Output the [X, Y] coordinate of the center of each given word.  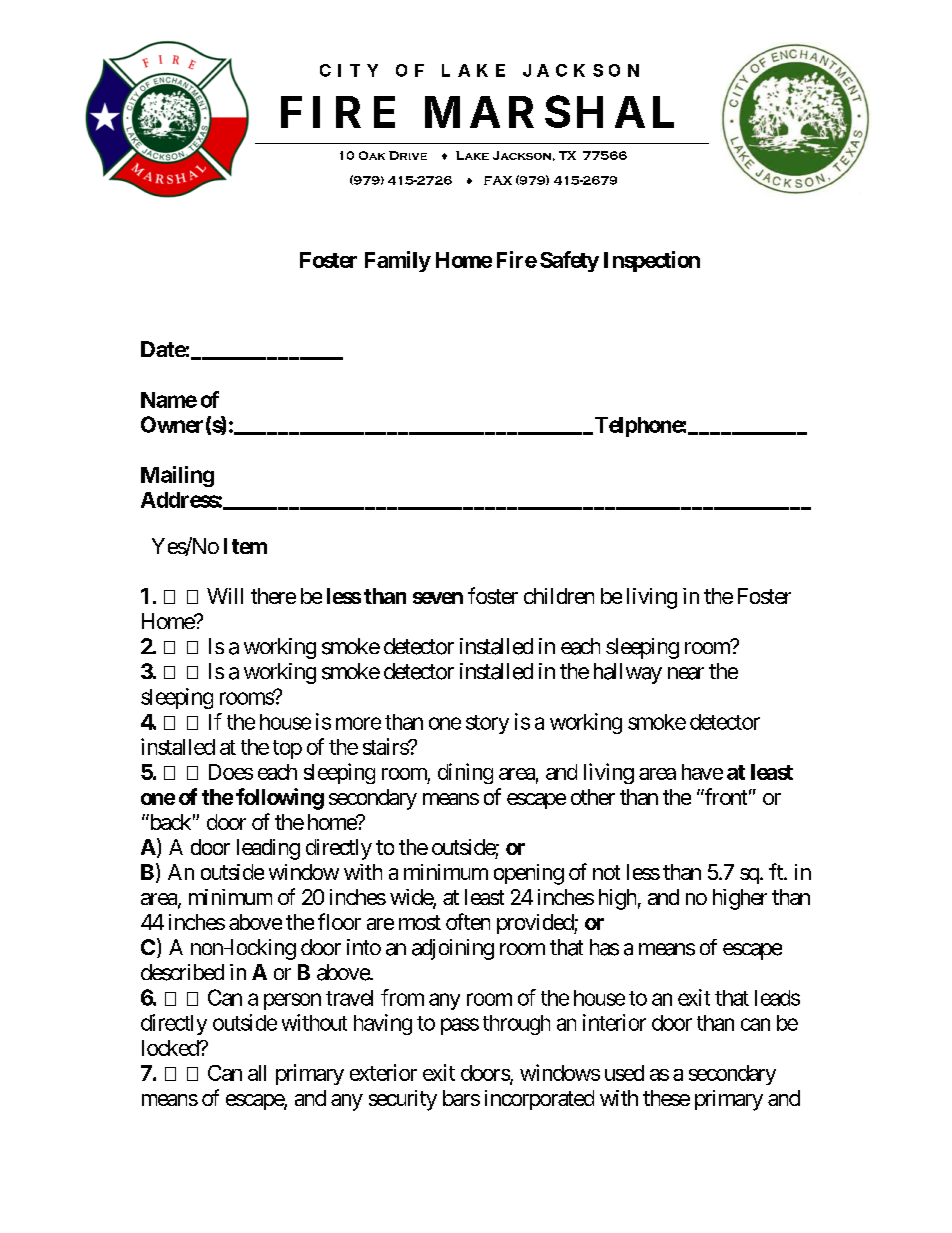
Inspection [652, 261]
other [593, 797]
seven [438, 598]
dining [465, 773]
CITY [349, 70]
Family [398, 261]
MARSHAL [549, 111]
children [559, 596]
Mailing [177, 476]
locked [171, 1048]
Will [225, 596]
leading [268, 849]
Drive [408, 155]
